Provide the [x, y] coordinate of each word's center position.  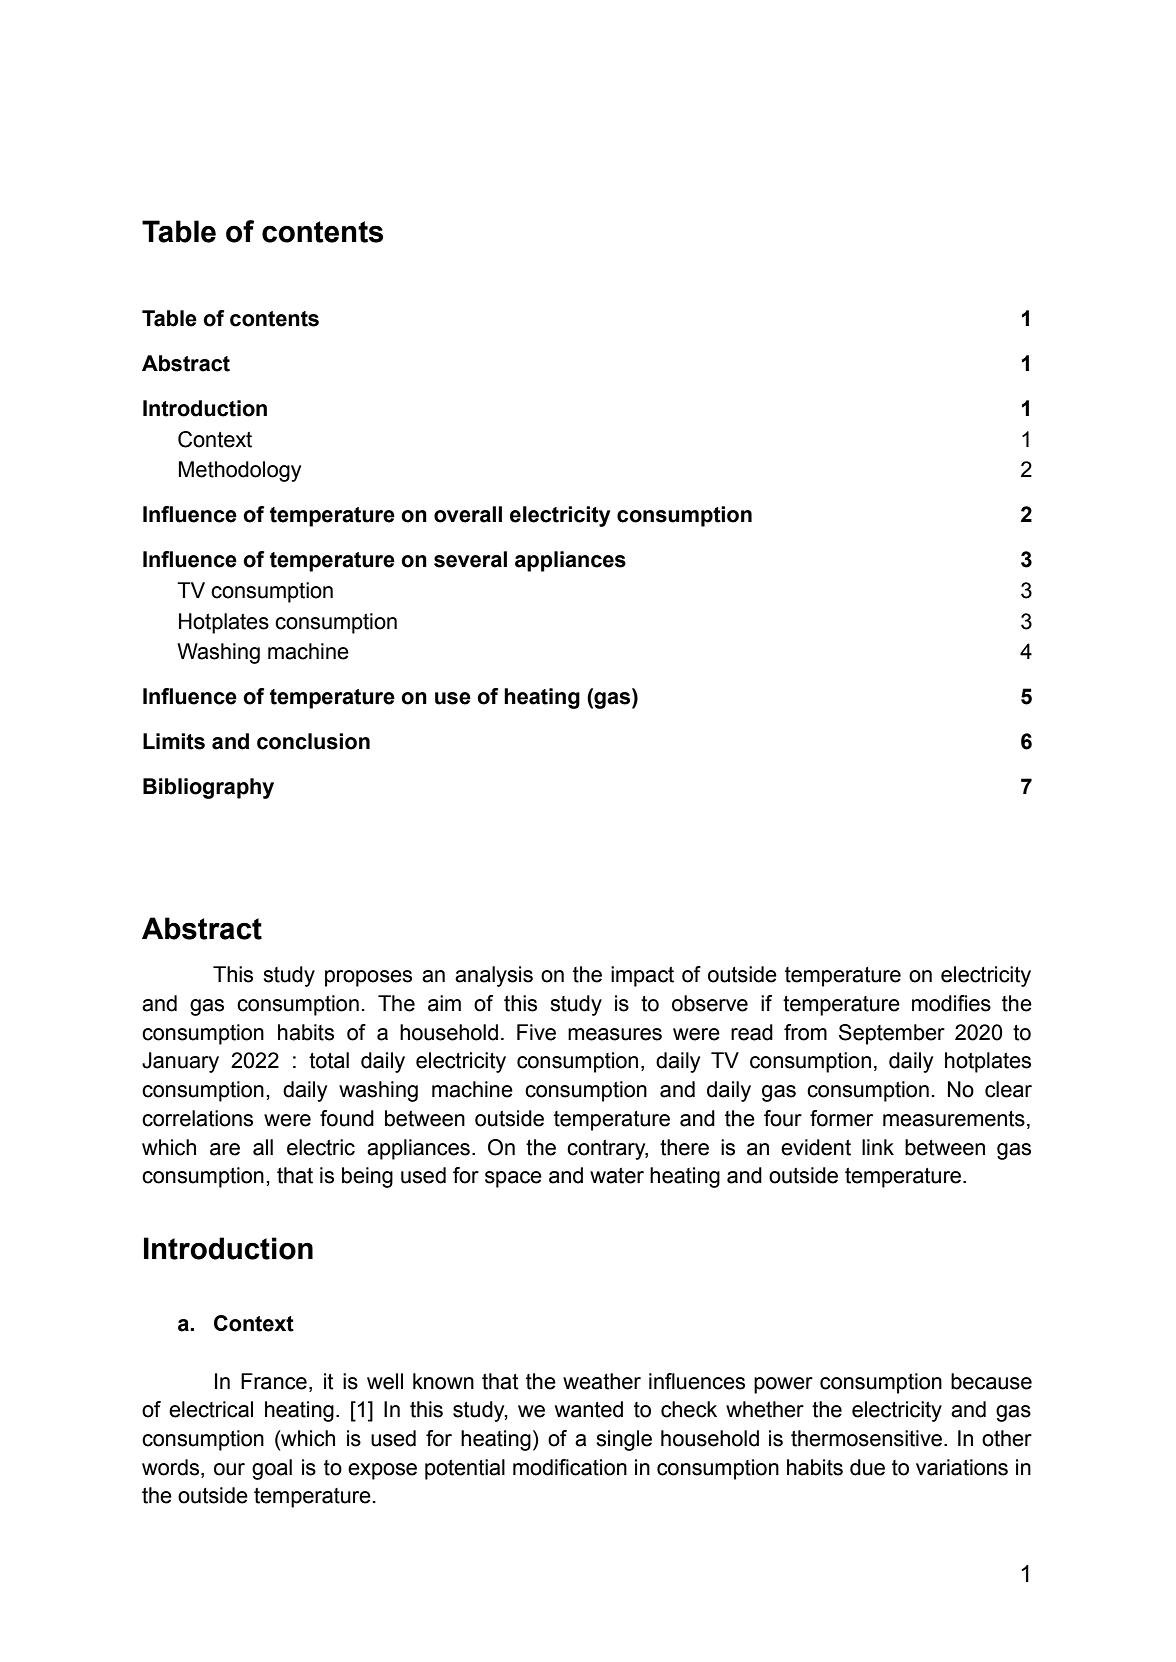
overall [468, 514]
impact [642, 976]
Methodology [240, 471]
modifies [951, 1003]
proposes [368, 978]
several [470, 559]
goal [272, 1469]
